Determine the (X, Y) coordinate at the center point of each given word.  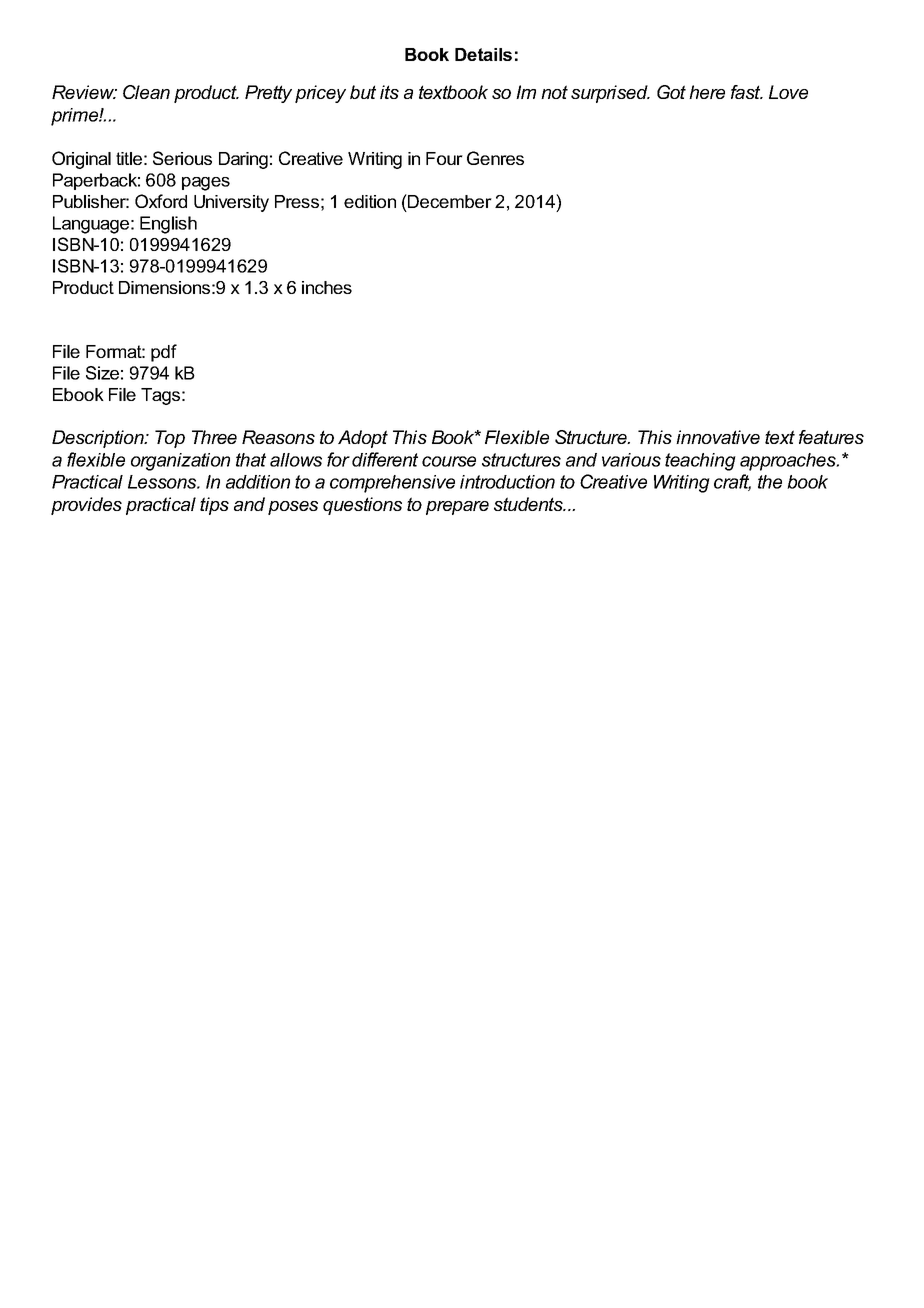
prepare (457, 508)
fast (747, 92)
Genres (495, 158)
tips (214, 506)
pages (206, 184)
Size (102, 373)
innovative (718, 437)
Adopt (363, 439)
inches (327, 287)
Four (444, 158)
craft (732, 482)
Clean (146, 92)
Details (483, 54)
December (449, 201)
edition (370, 201)
